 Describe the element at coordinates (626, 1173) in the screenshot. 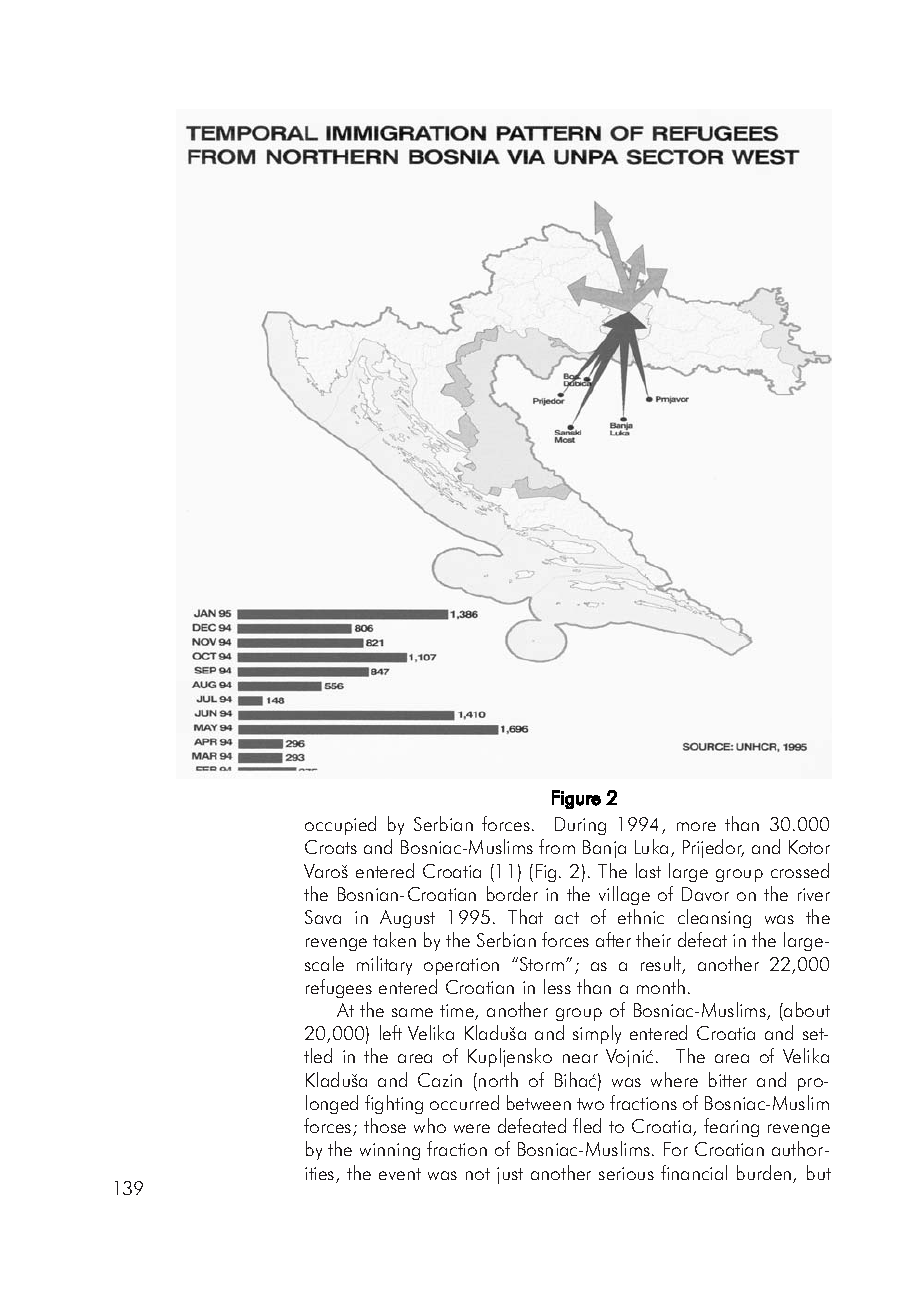

I see `serious` at that location.
